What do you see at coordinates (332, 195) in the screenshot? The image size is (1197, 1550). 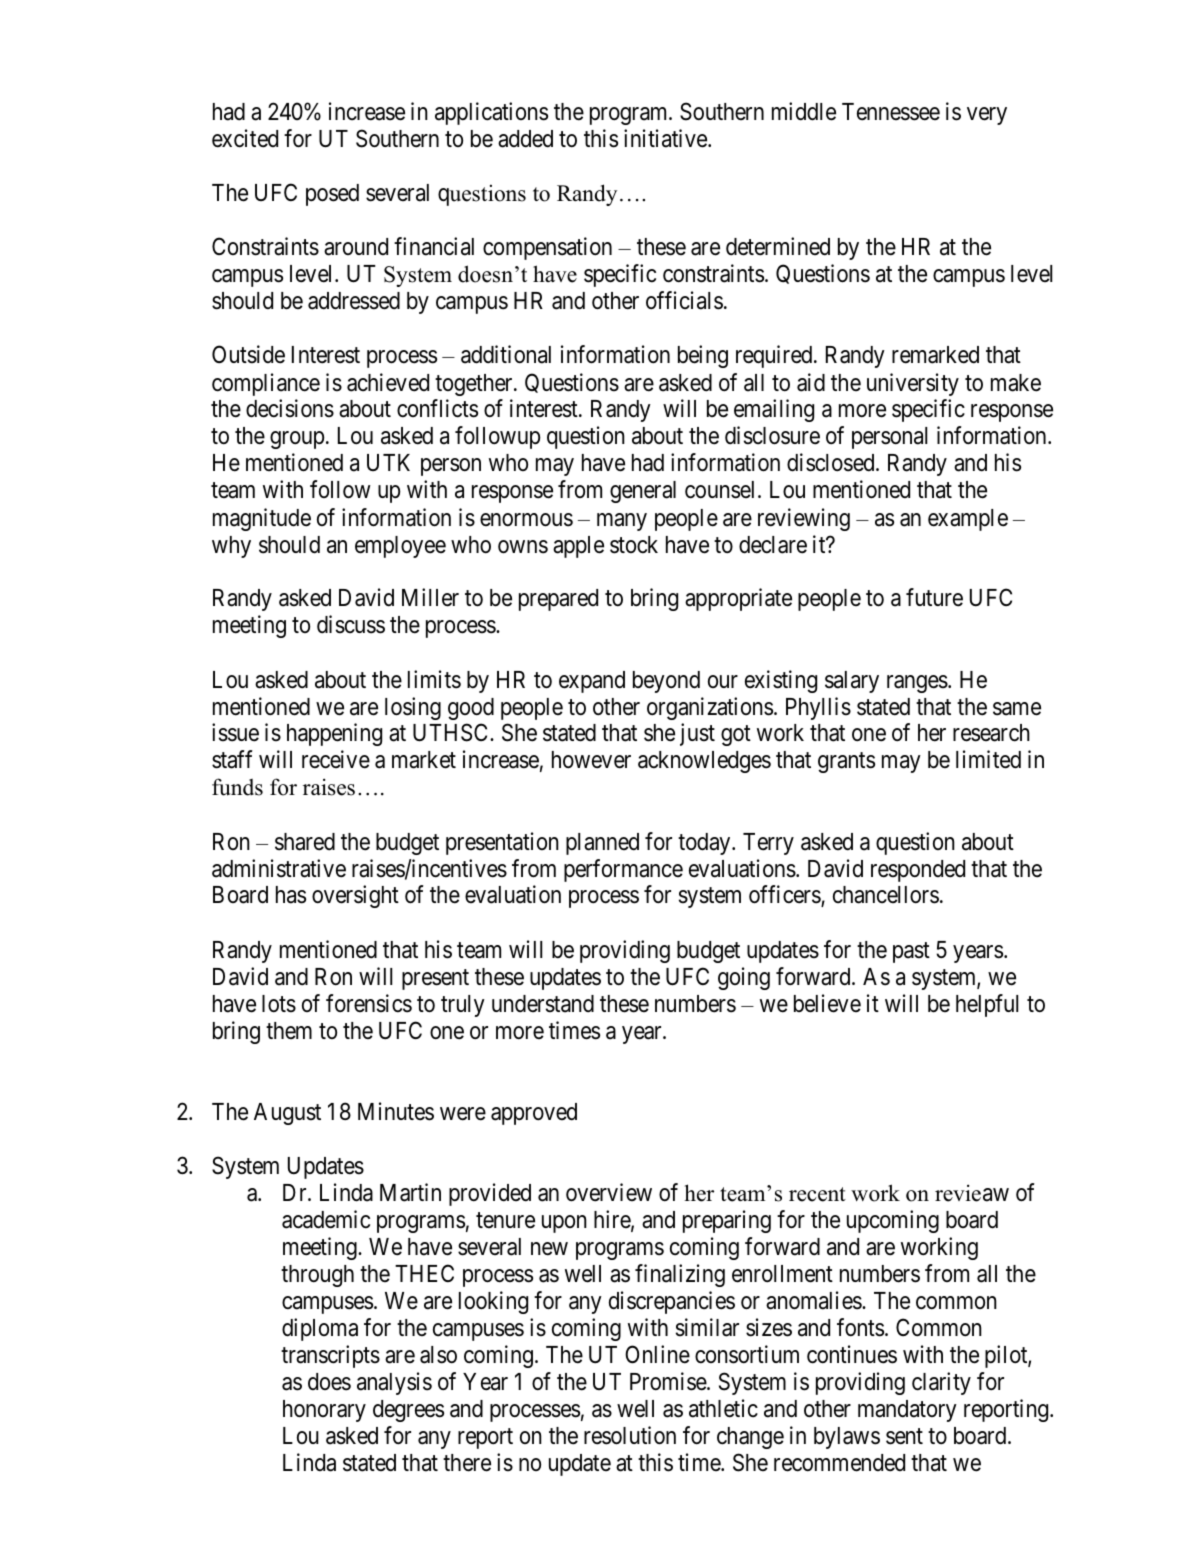 I see `posed` at bounding box center [332, 195].
